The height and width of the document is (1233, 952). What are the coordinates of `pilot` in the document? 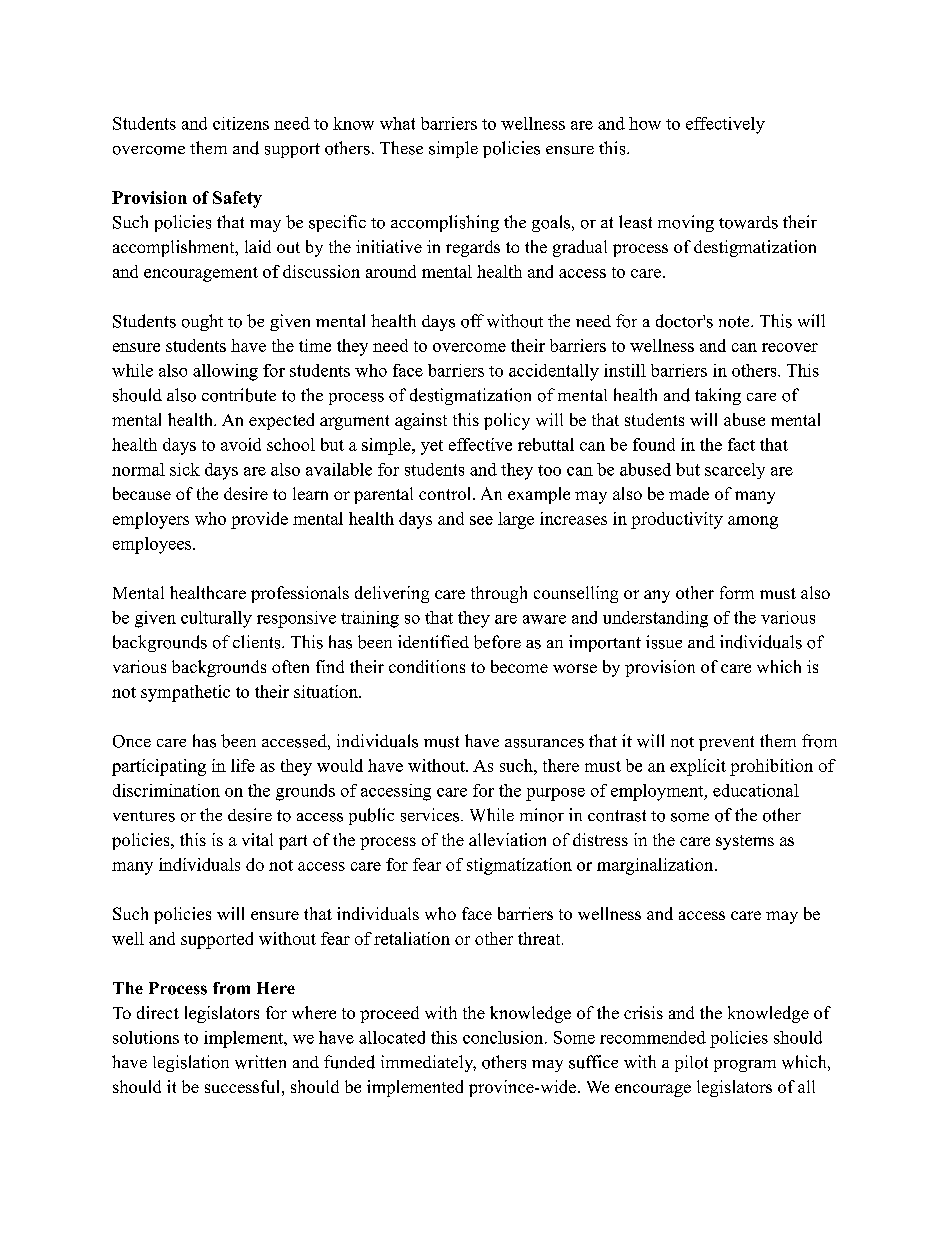 It's located at (691, 1063).
